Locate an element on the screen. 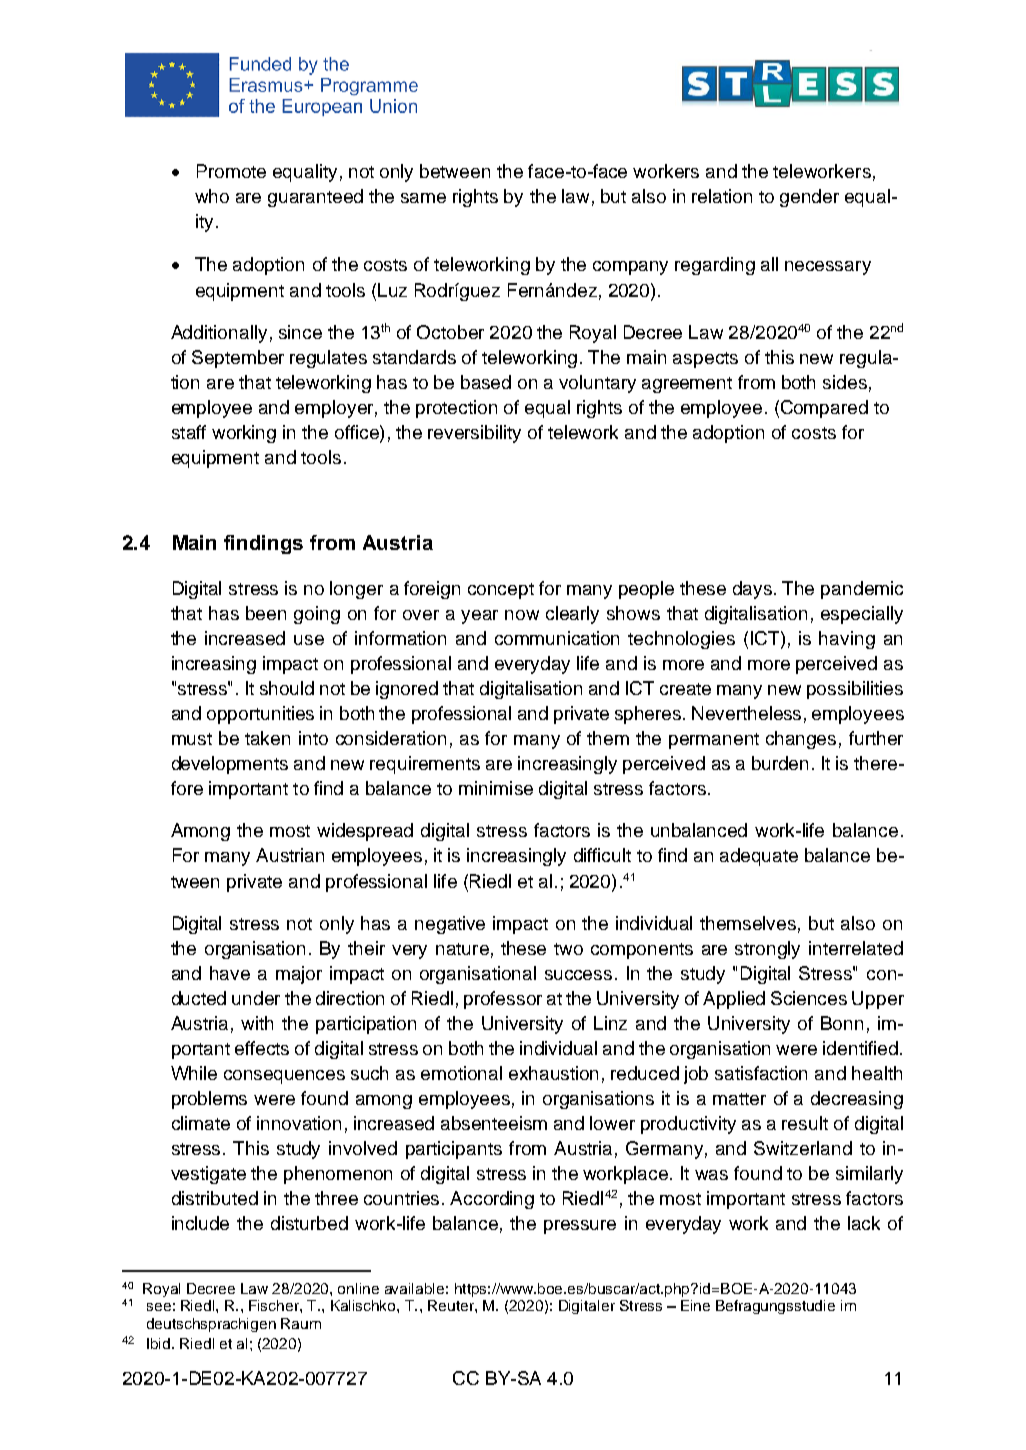  Reuter is located at coordinates (452, 1305).
